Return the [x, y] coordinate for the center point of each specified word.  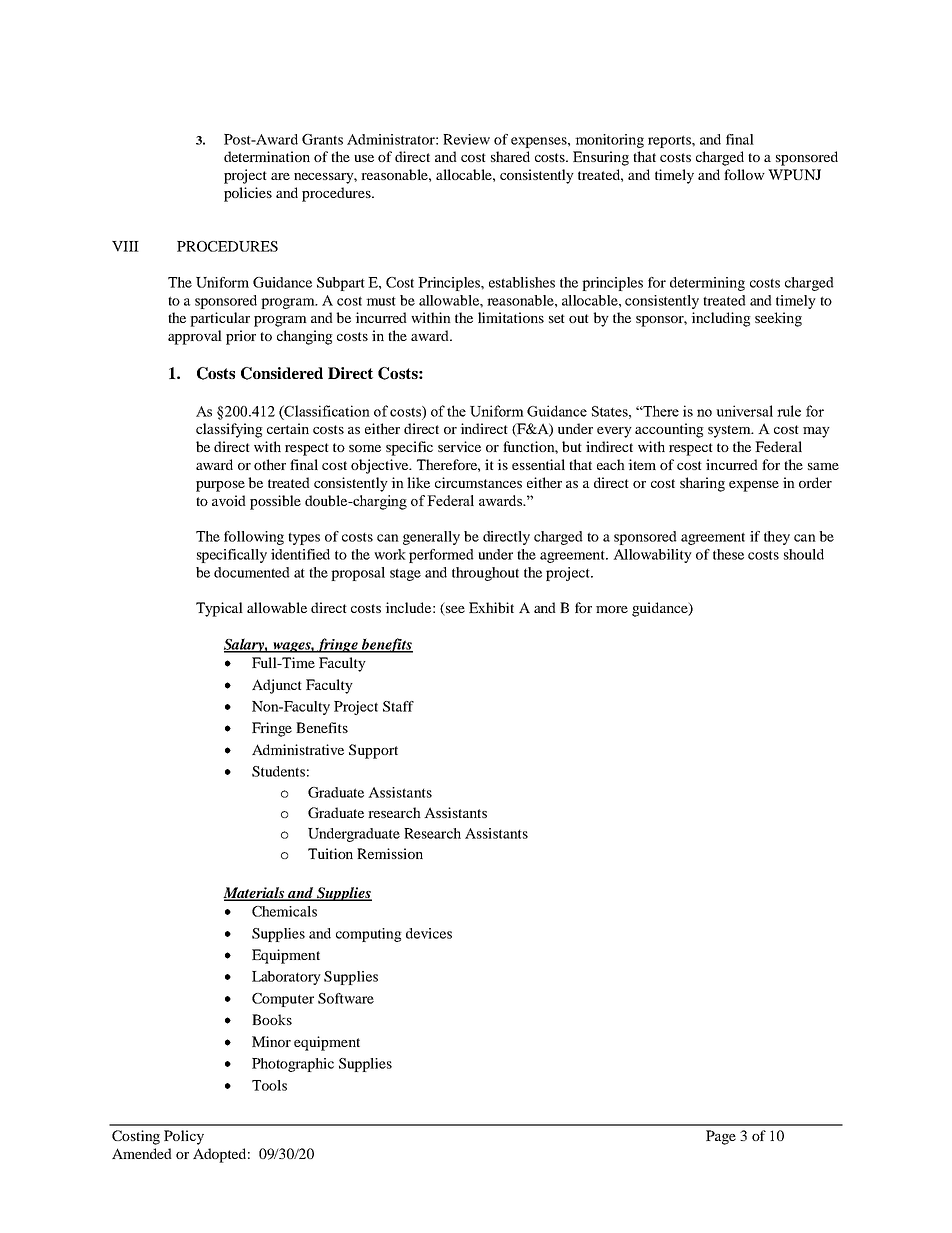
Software [346, 998]
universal [744, 411]
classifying [229, 430]
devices [429, 933]
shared [510, 156]
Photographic [293, 1065]
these [728, 554]
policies [248, 194]
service [459, 446]
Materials [255, 893]
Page [721, 1137]
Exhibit [491, 607]
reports [670, 141]
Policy [184, 1137]
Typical [219, 609]
